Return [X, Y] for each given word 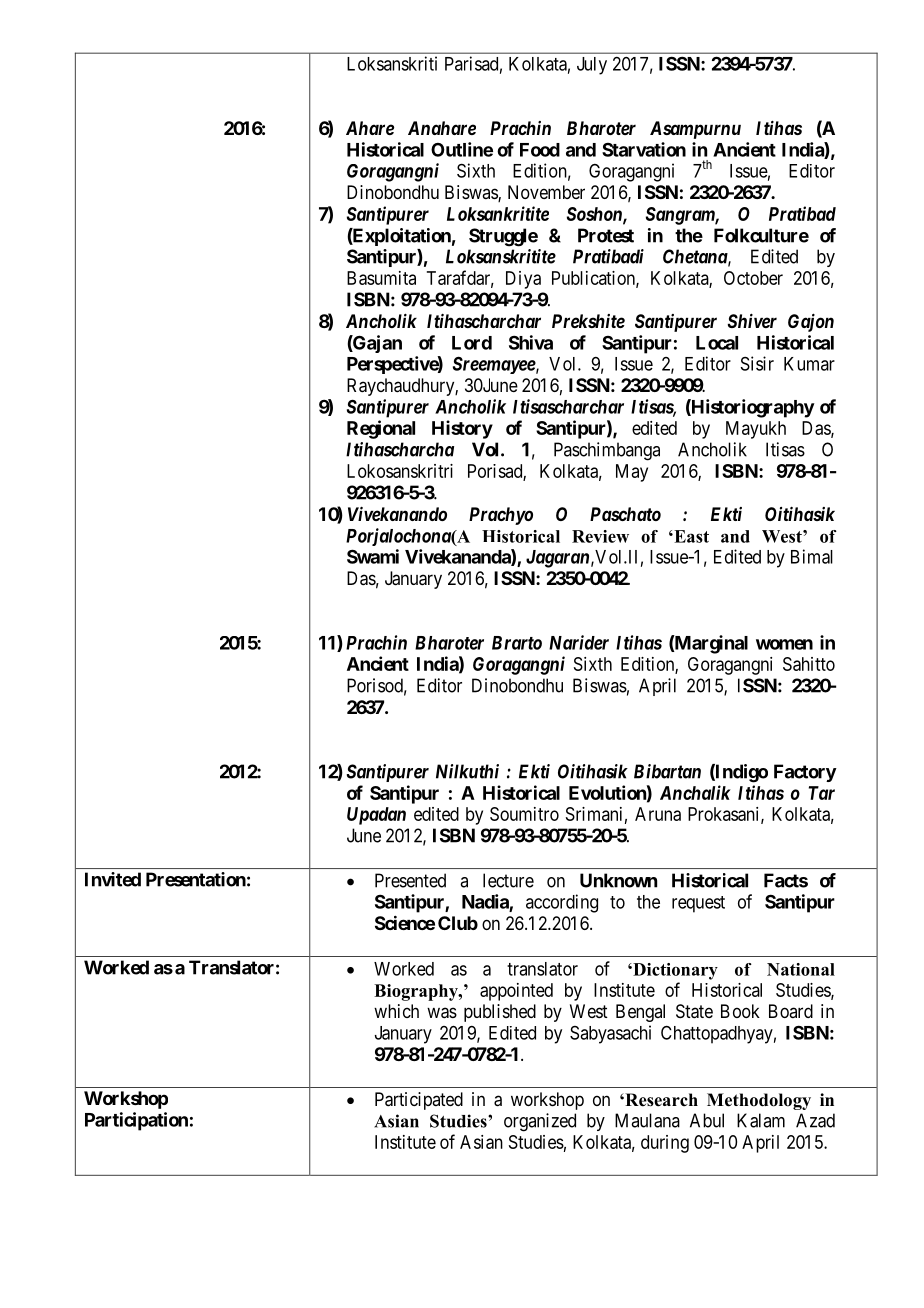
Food [540, 150]
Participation [136, 1121]
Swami [373, 556]
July [592, 66]
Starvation [644, 149]
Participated [419, 1101]
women [784, 644]
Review [600, 536]
